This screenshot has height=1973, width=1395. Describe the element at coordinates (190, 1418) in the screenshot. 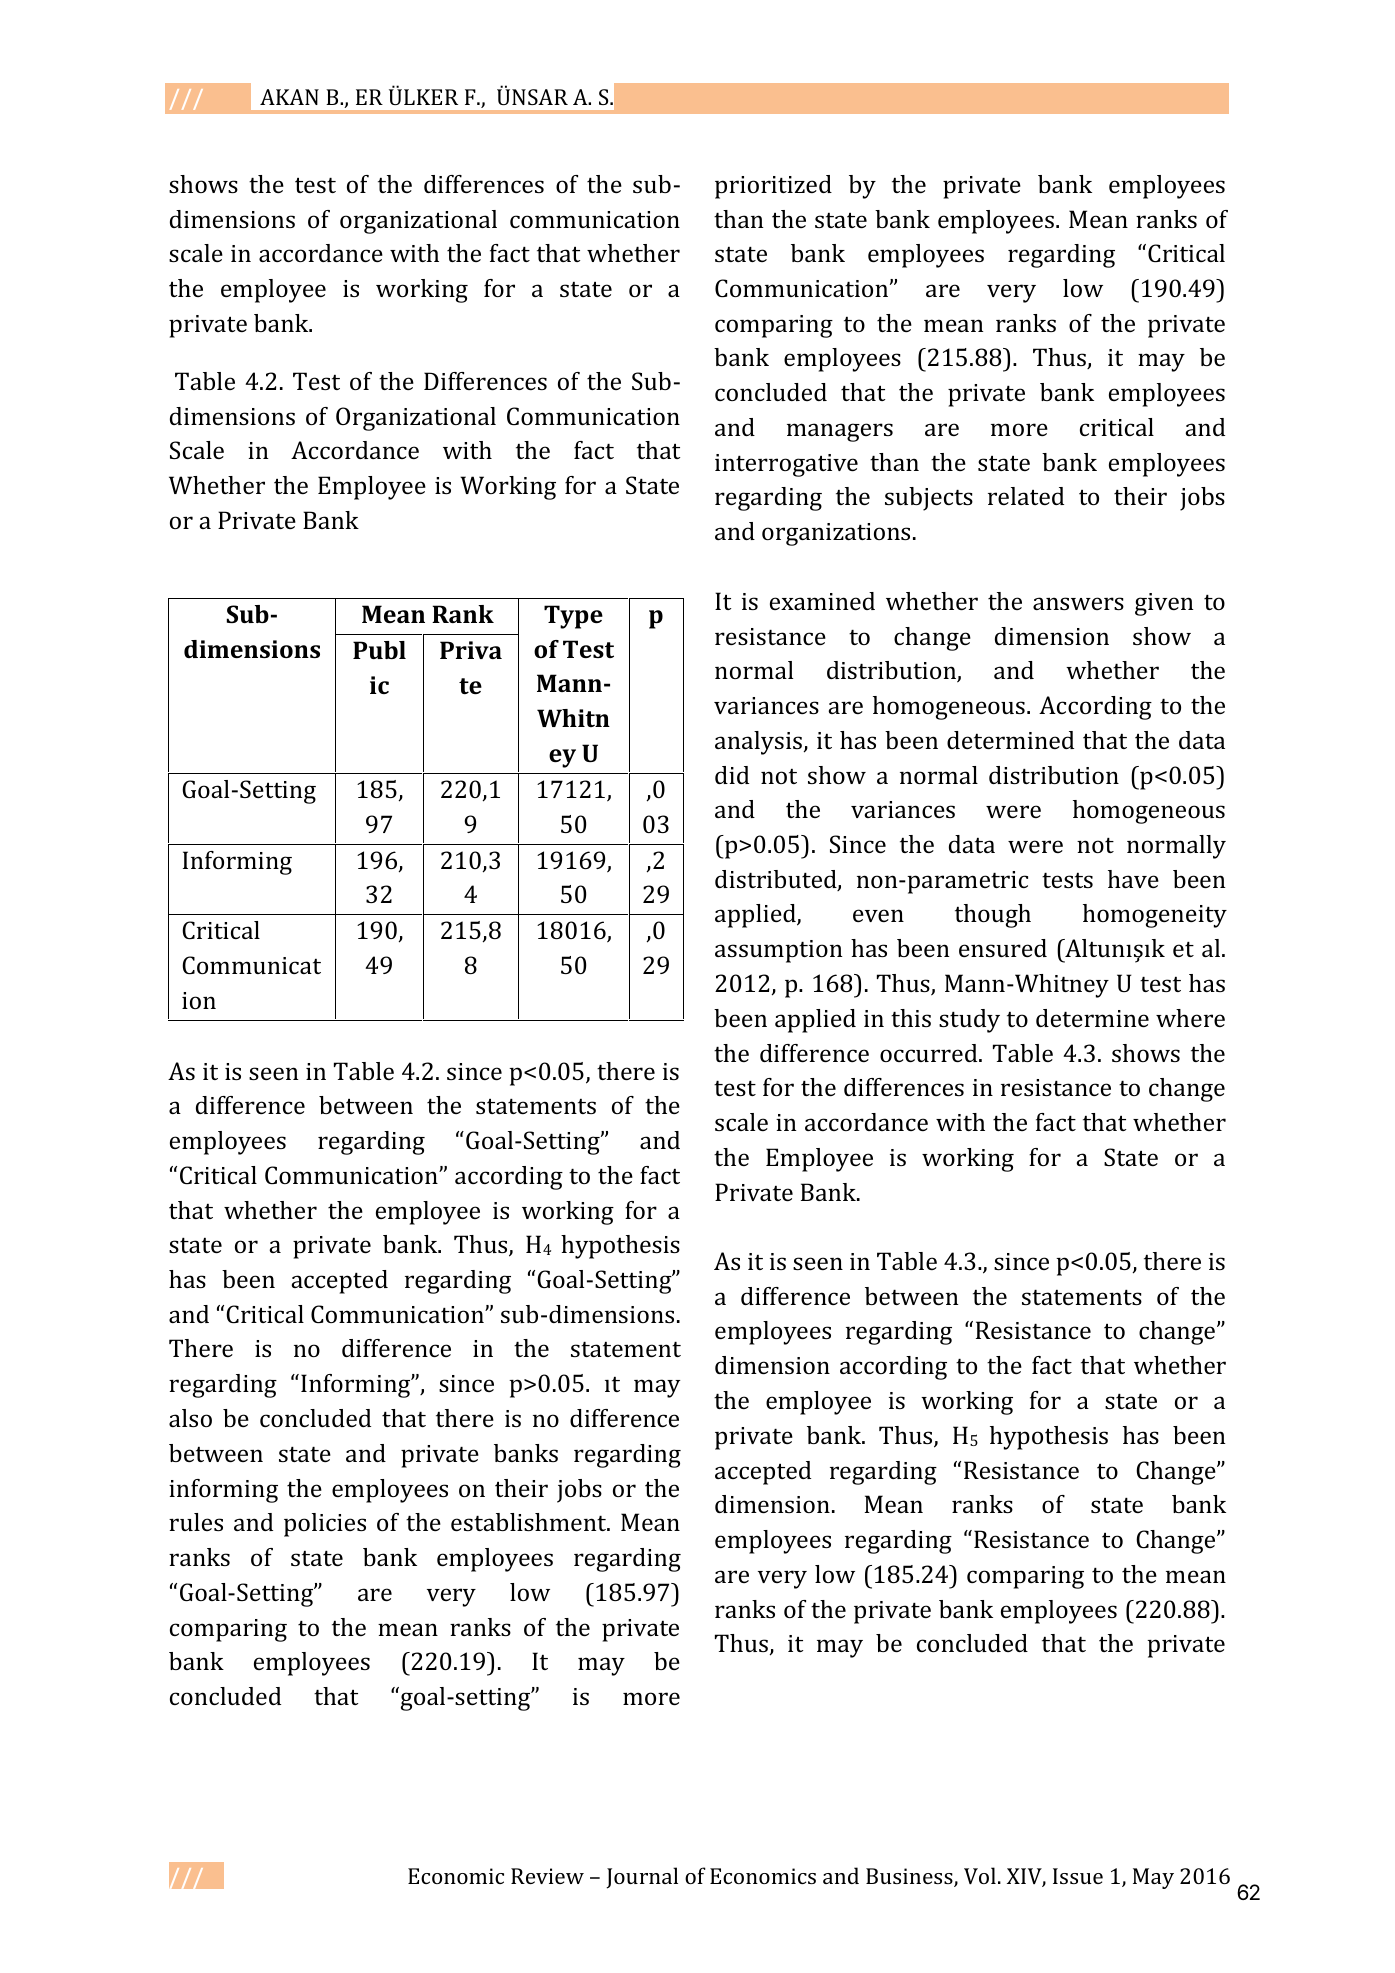

I see `also` at that location.
